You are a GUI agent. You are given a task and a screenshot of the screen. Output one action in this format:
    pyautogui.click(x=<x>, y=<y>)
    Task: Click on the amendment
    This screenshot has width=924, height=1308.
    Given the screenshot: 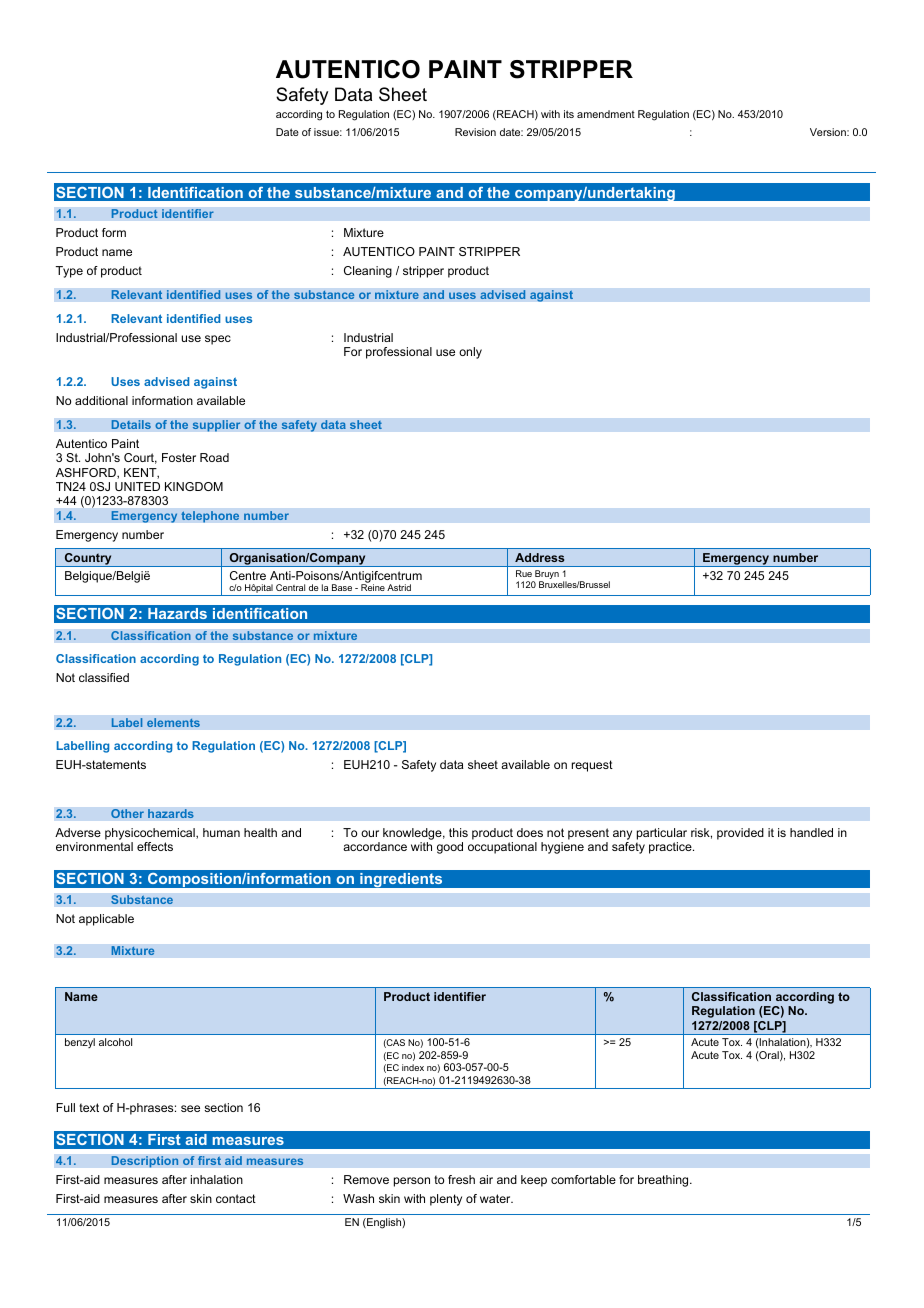 What is the action you would take?
    pyautogui.click(x=606, y=114)
